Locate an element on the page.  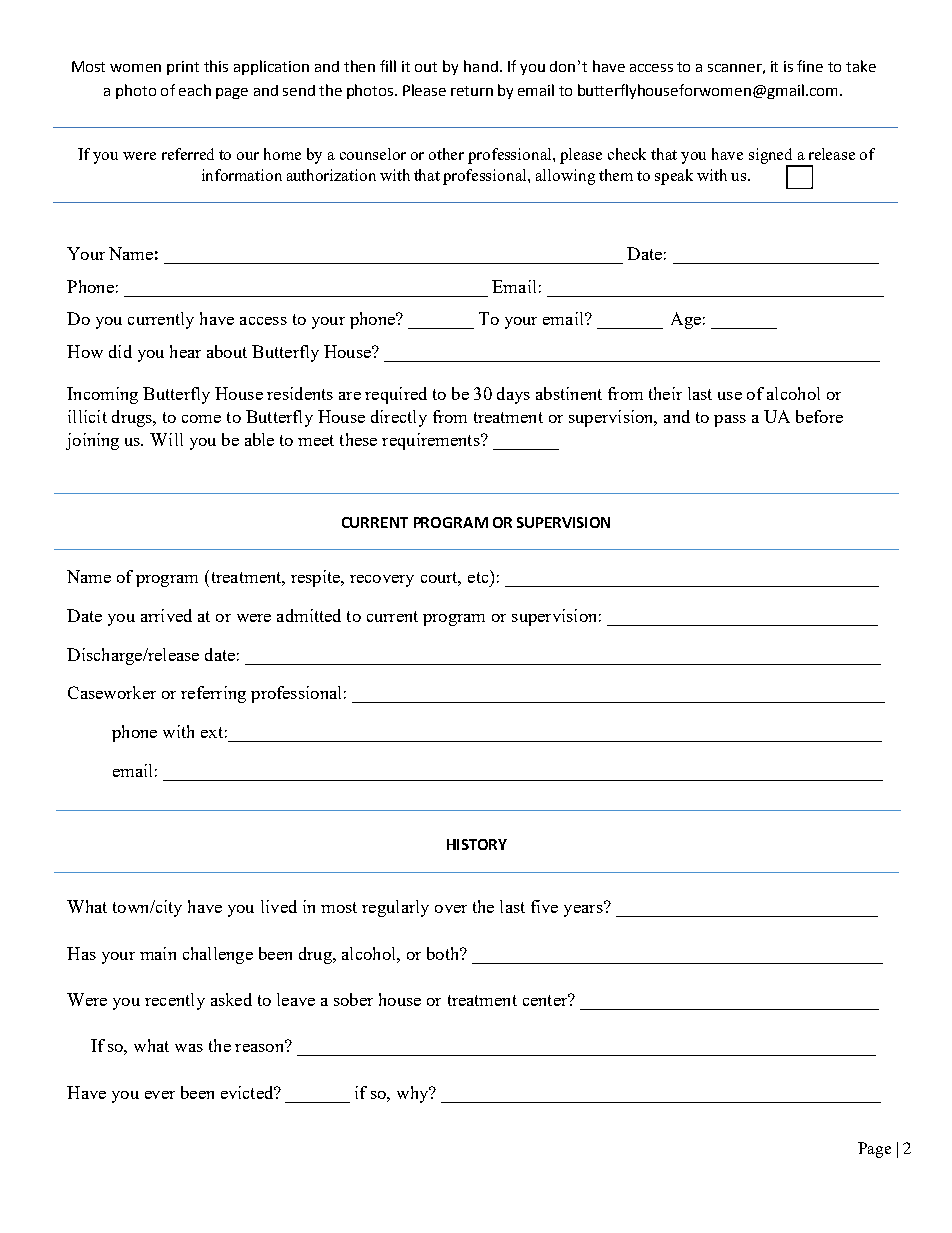
each is located at coordinates (195, 90).
